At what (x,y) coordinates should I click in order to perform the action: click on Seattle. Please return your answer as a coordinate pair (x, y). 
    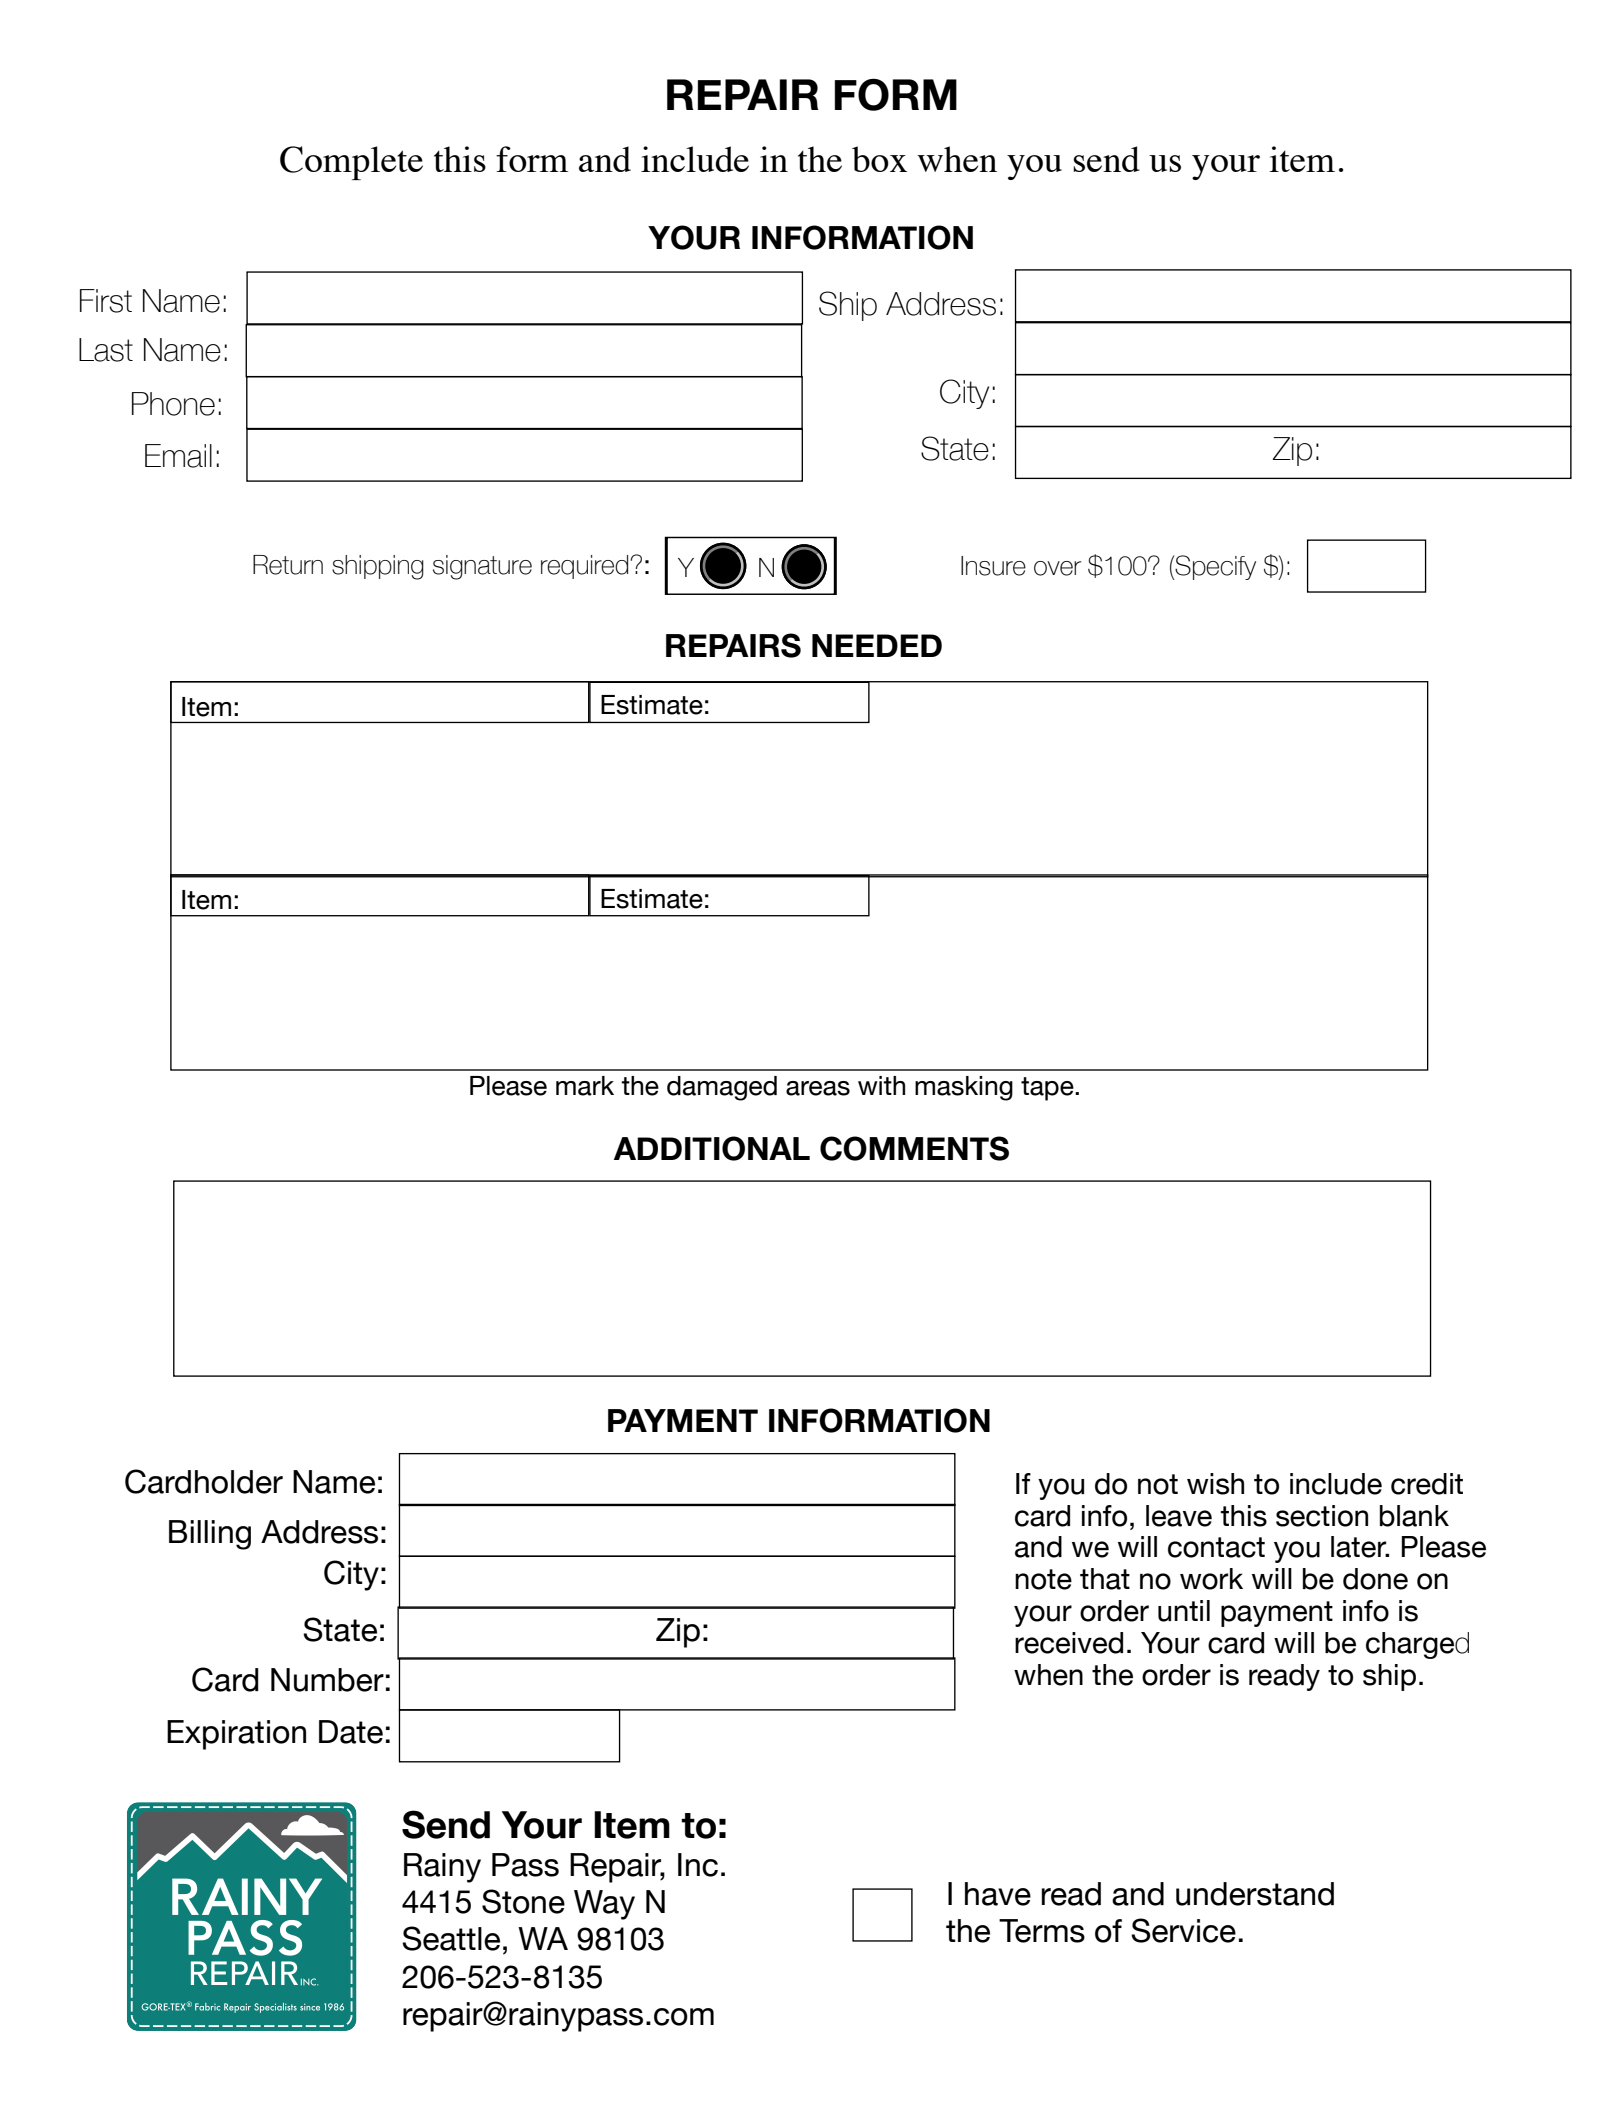
    Looking at the image, I should click on (451, 1938).
